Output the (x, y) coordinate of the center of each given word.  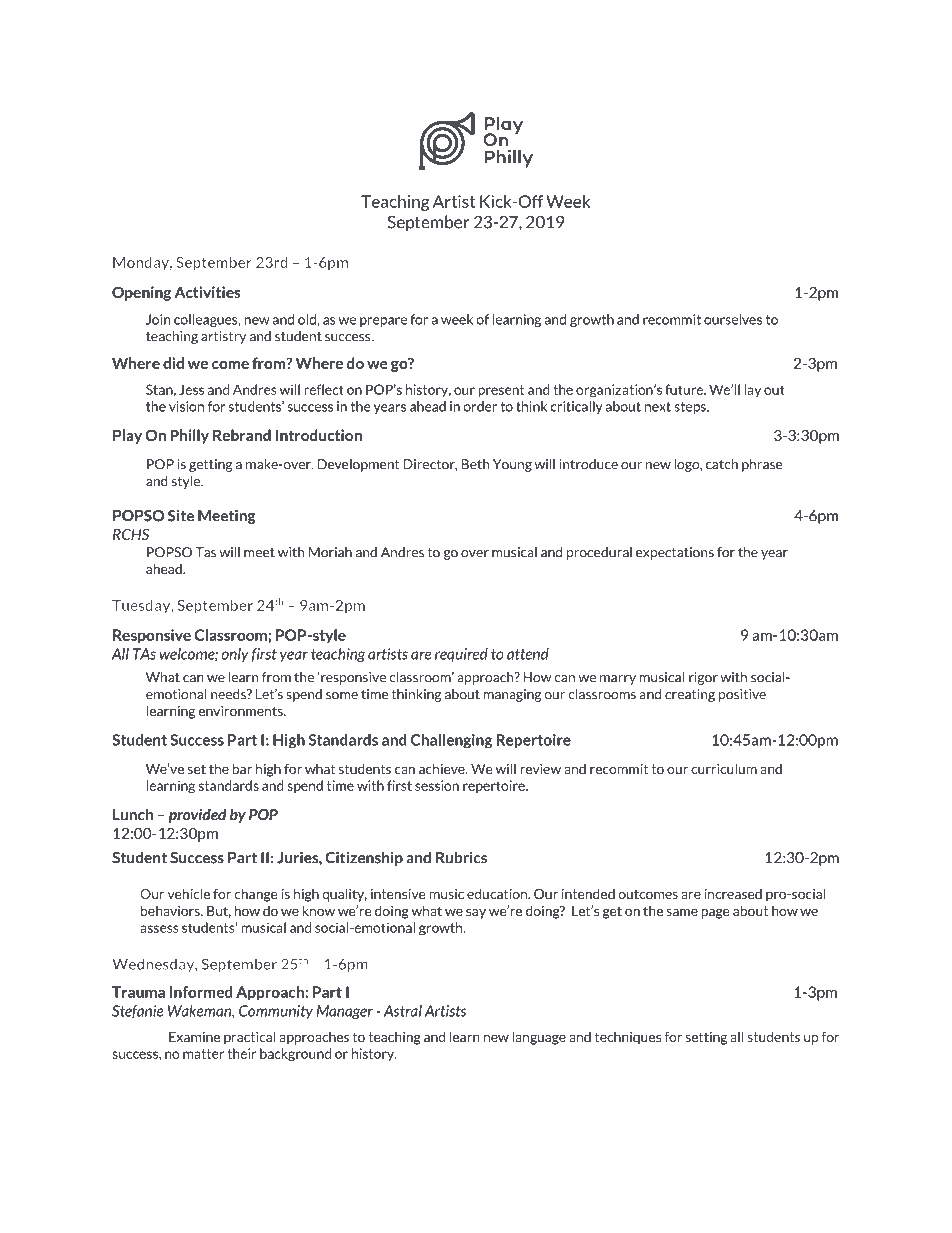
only (235, 655)
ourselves (733, 319)
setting (706, 1038)
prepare (383, 322)
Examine (194, 1037)
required (461, 655)
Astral (403, 1011)
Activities (207, 292)
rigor (703, 678)
